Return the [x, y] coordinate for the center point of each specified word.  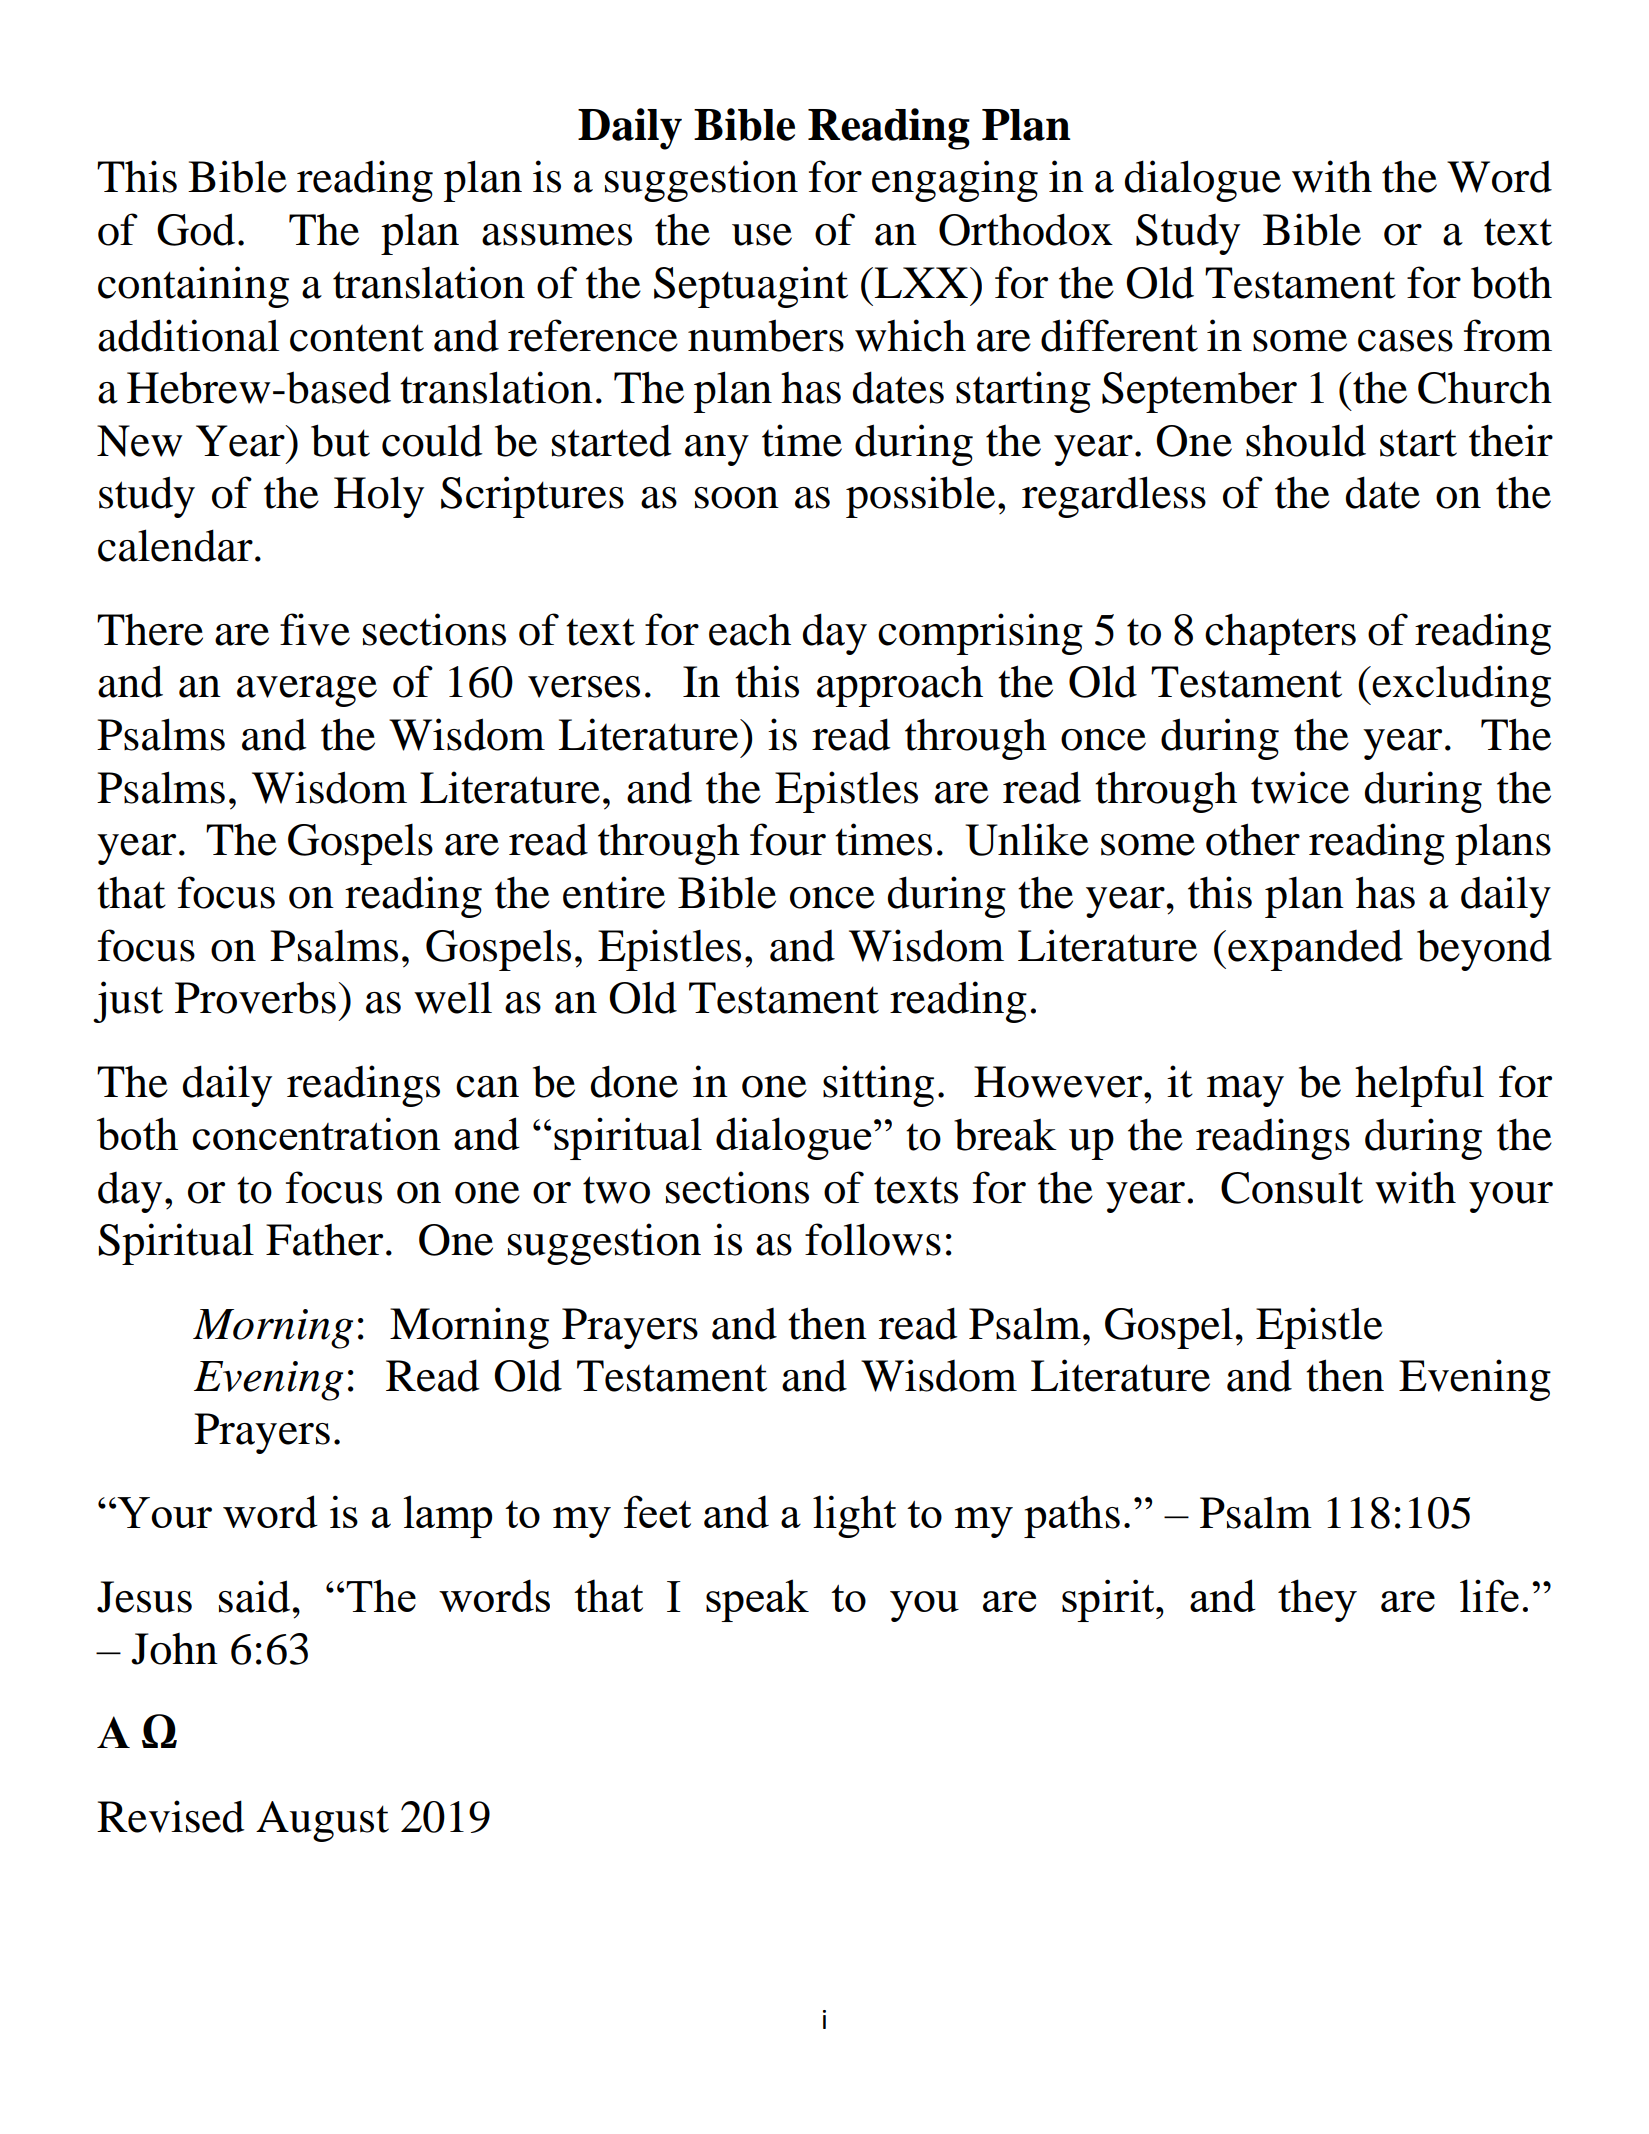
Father [324, 1240]
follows [873, 1239]
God [196, 229]
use [762, 235]
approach [900, 686]
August [322, 1821]
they [1317, 1600]
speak [757, 1600]
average [307, 691]
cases [1405, 341]
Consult [1292, 1187]
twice [1300, 787]
